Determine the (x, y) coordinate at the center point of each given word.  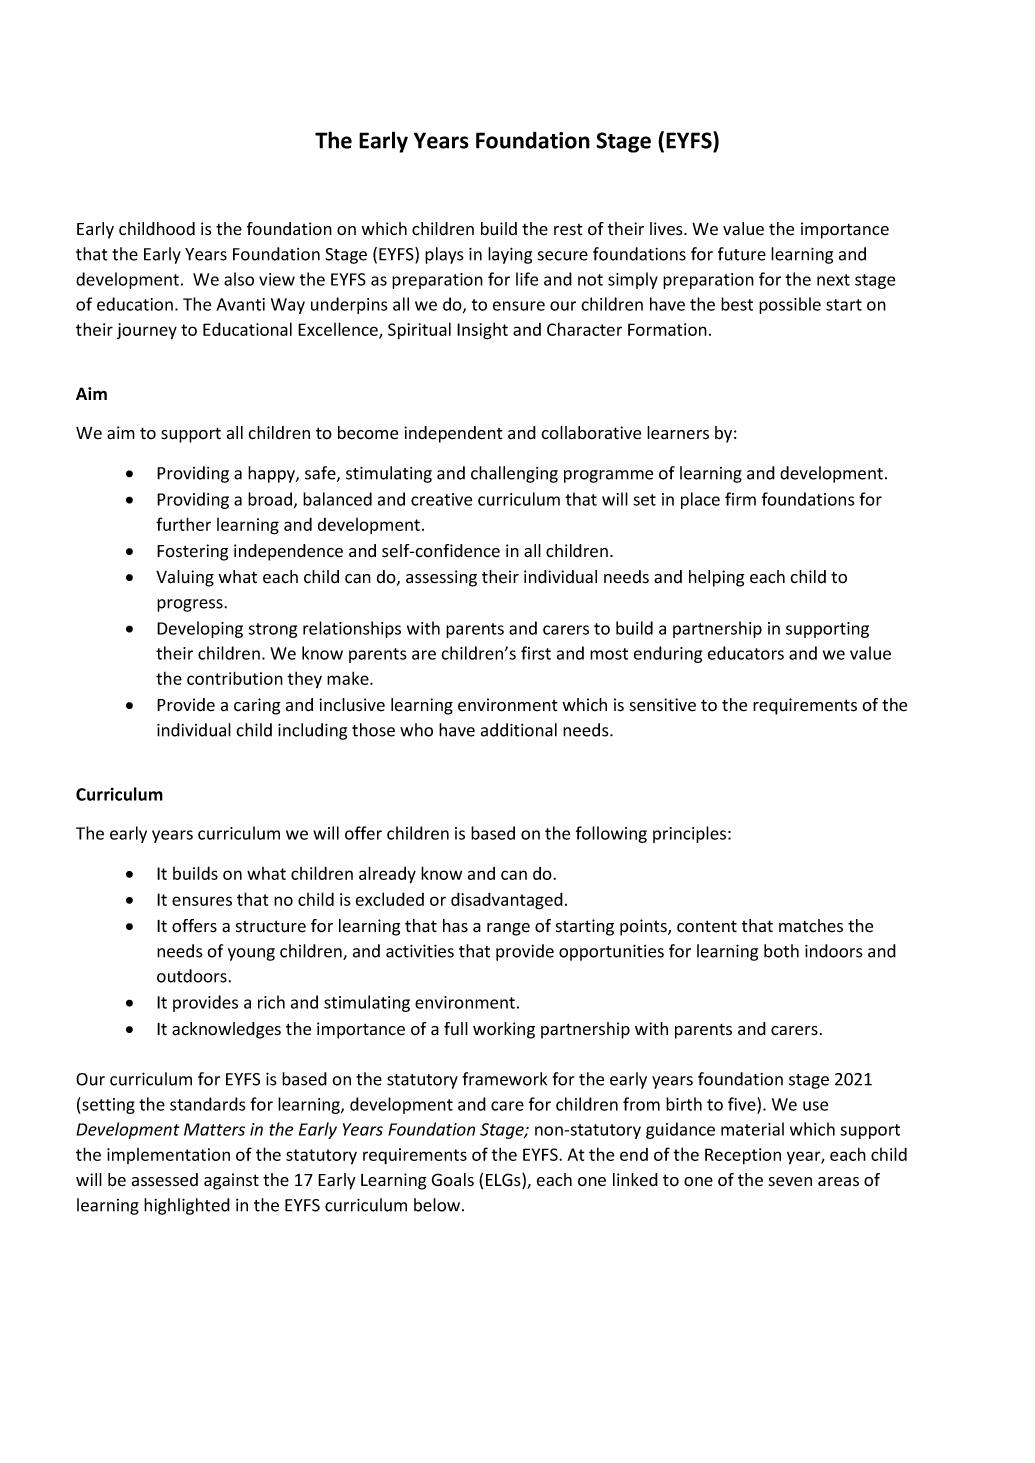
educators (746, 653)
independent (453, 434)
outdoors (193, 976)
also (239, 279)
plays (444, 255)
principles (691, 834)
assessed (165, 1180)
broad (270, 499)
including (312, 731)
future (742, 254)
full (456, 1028)
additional (519, 730)
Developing (200, 629)
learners (678, 433)
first (536, 653)
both (781, 951)
